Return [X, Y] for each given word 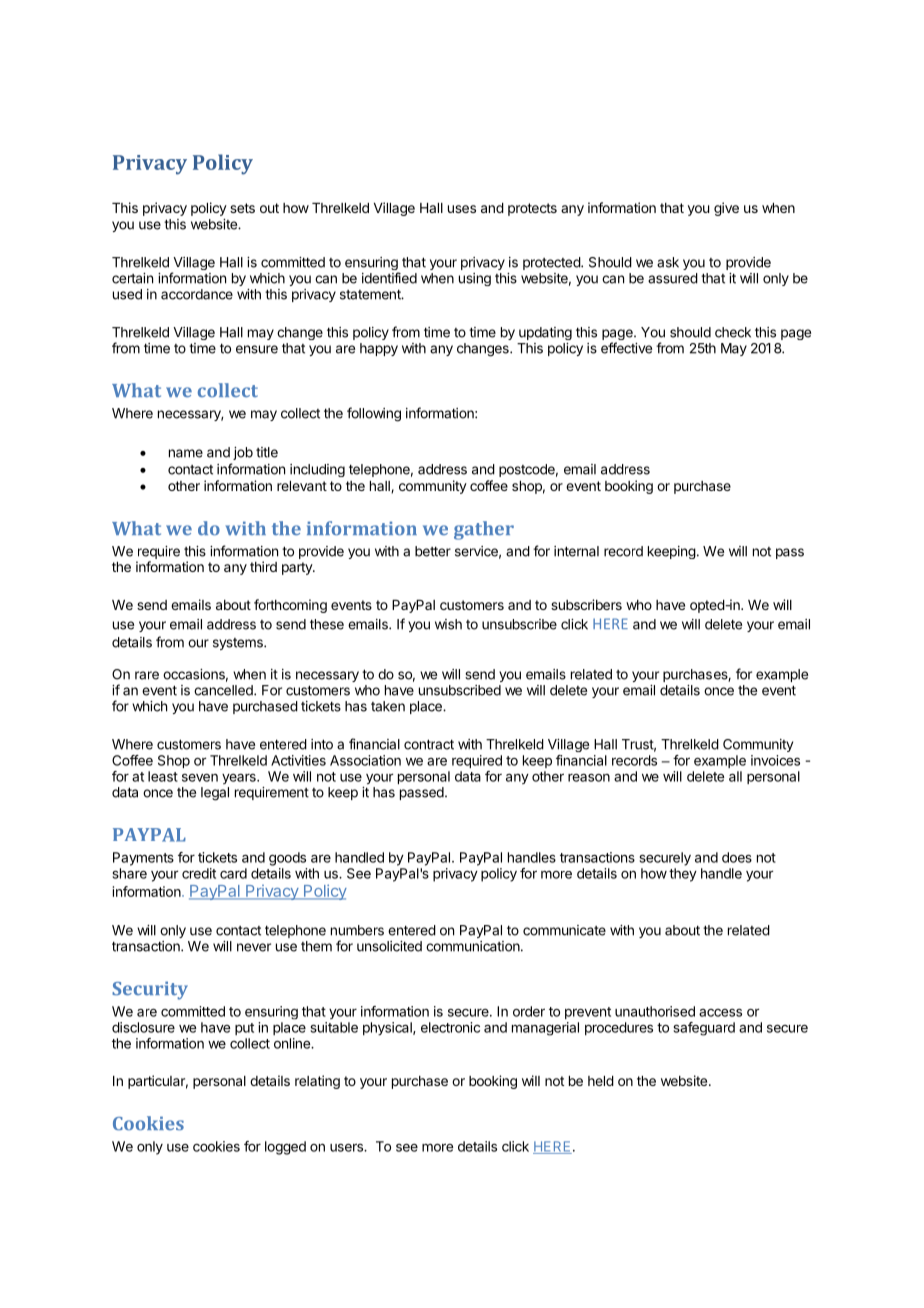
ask [668, 262]
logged [285, 1148]
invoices [775, 760]
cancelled [224, 690]
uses [462, 209]
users [347, 1147]
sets [242, 208]
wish [448, 624]
